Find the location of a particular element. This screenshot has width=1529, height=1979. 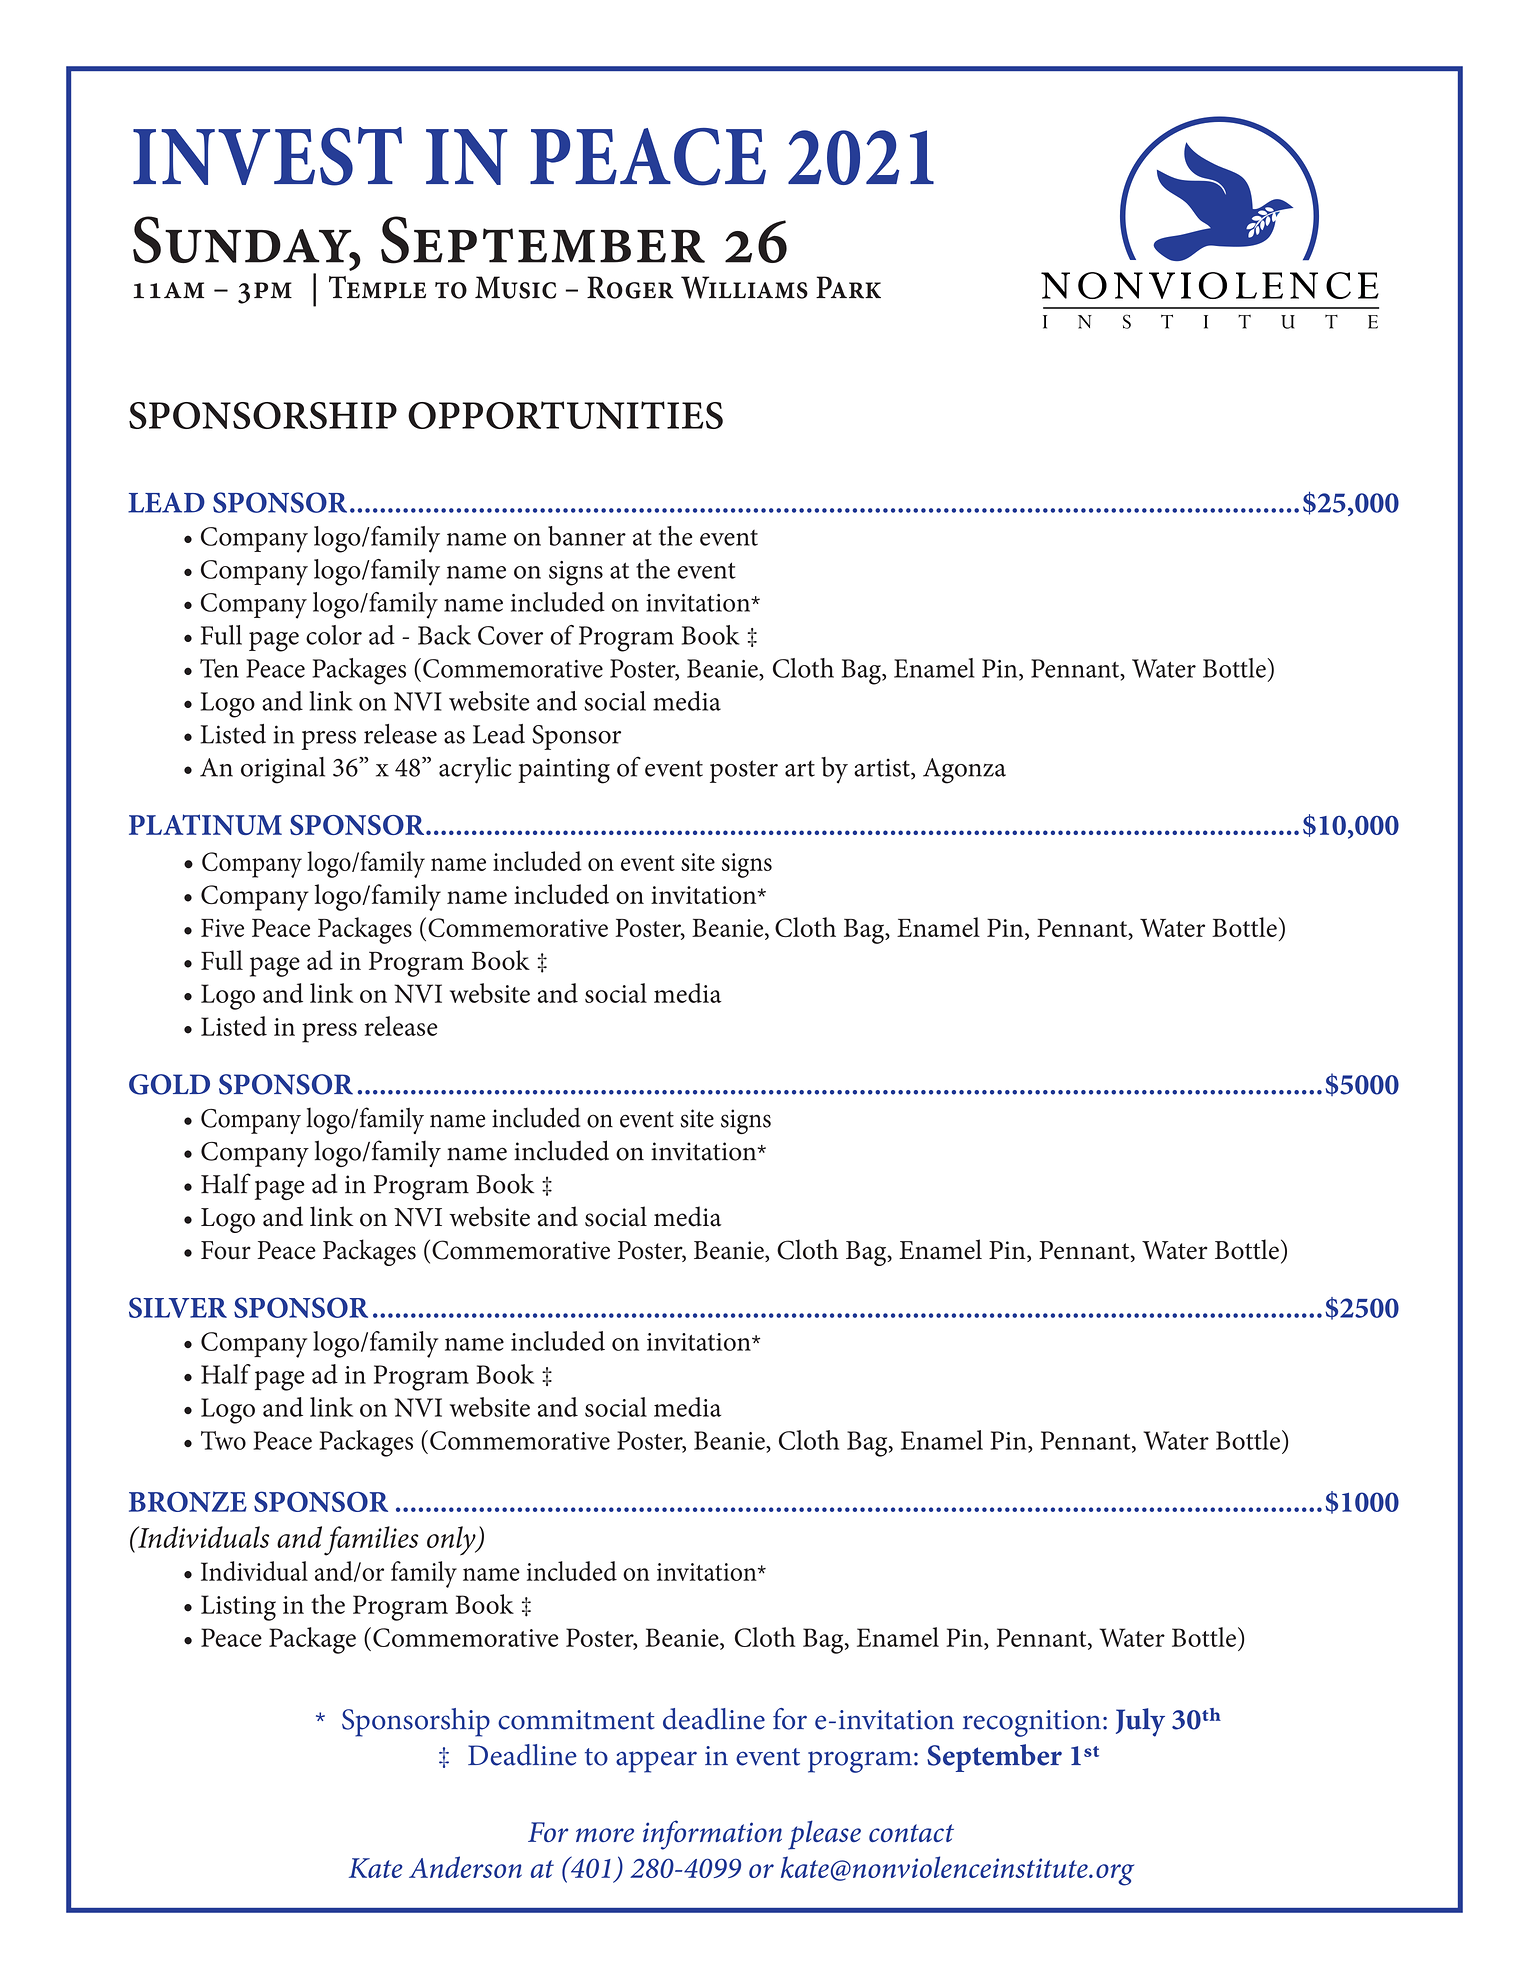

Five is located at coordinates (222, 928).
